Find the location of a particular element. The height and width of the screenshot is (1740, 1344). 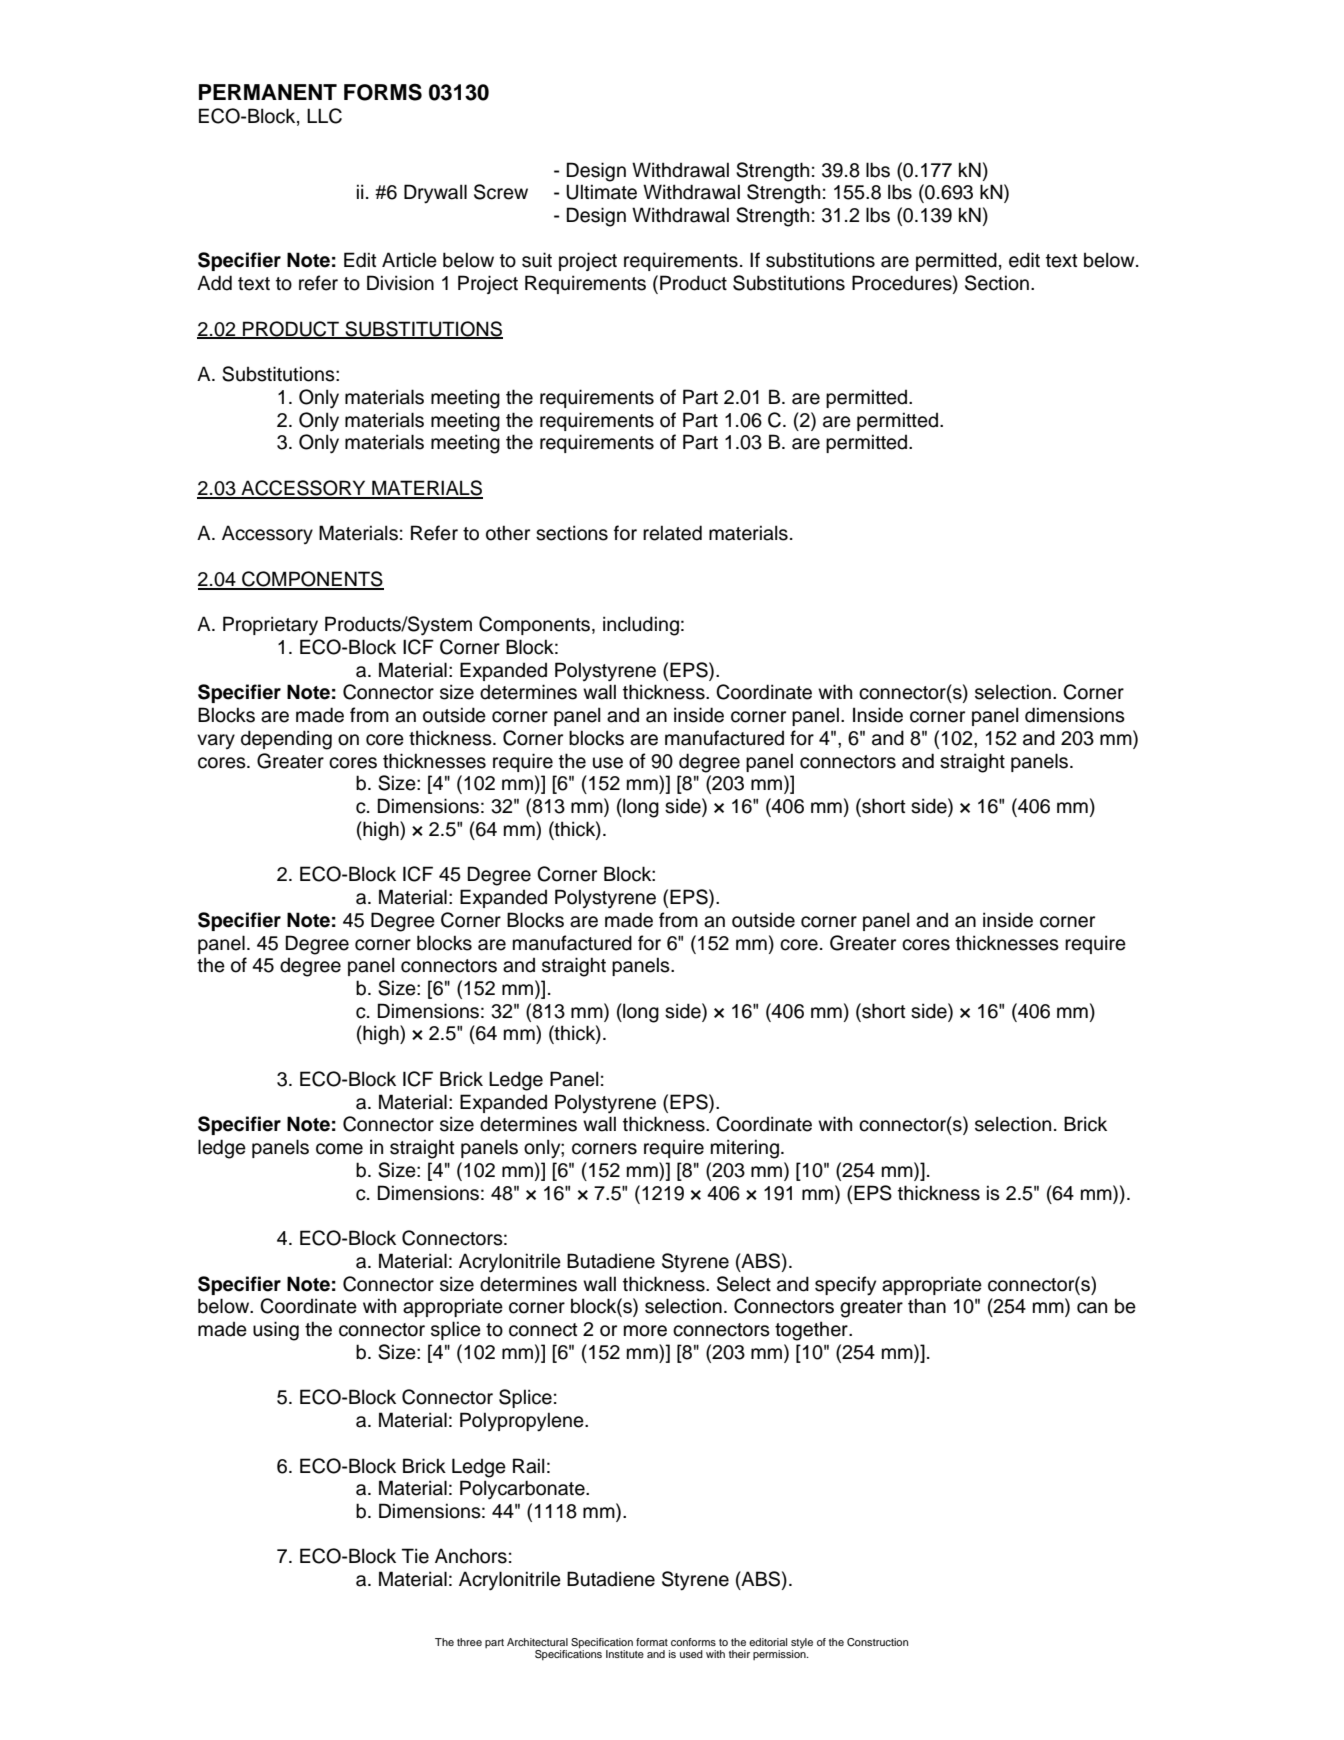

suit is located at coordinates (537, 260).
